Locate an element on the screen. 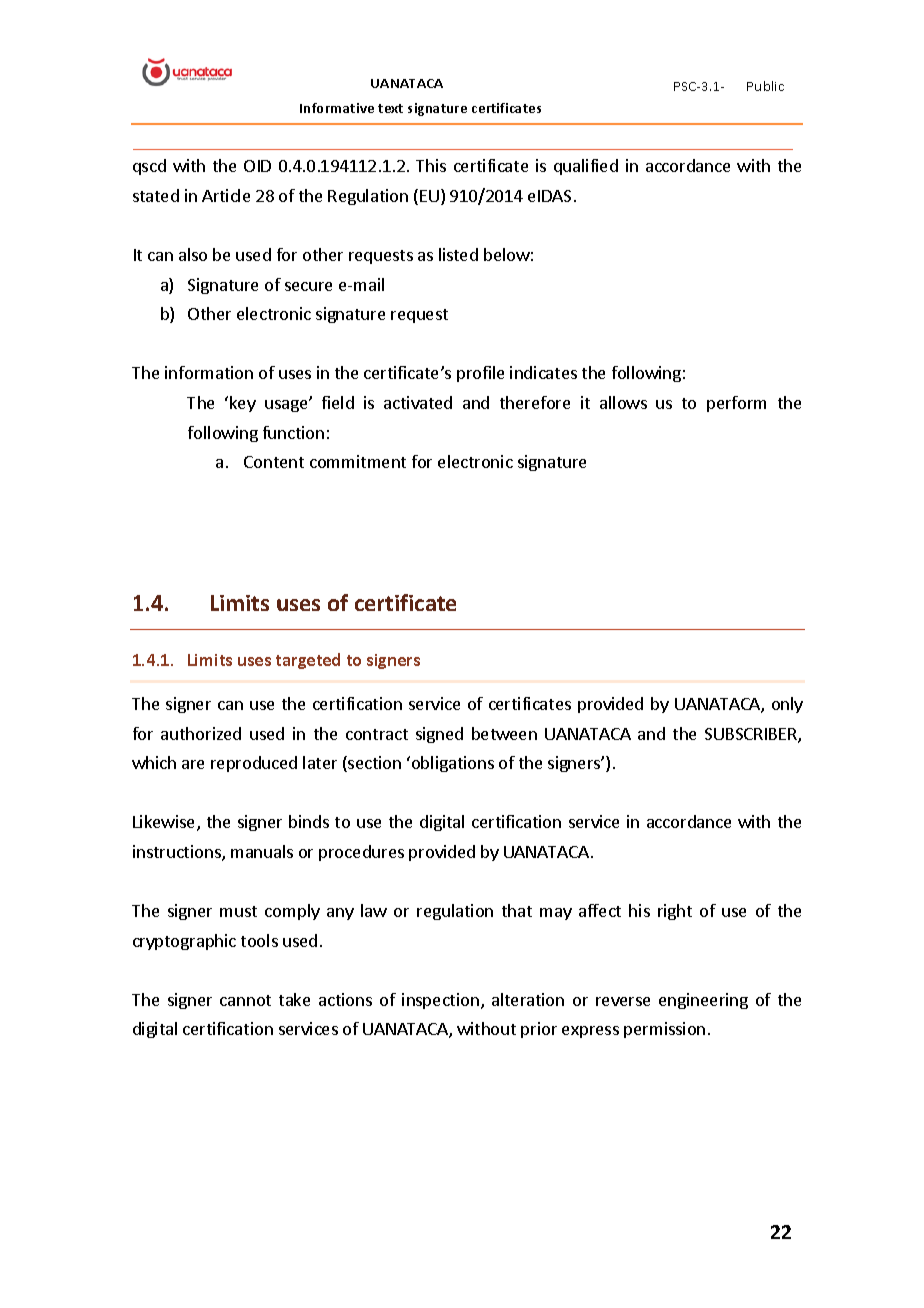 This screenshot has height=1308, width=924. only is located at coordinates (787, 705).
